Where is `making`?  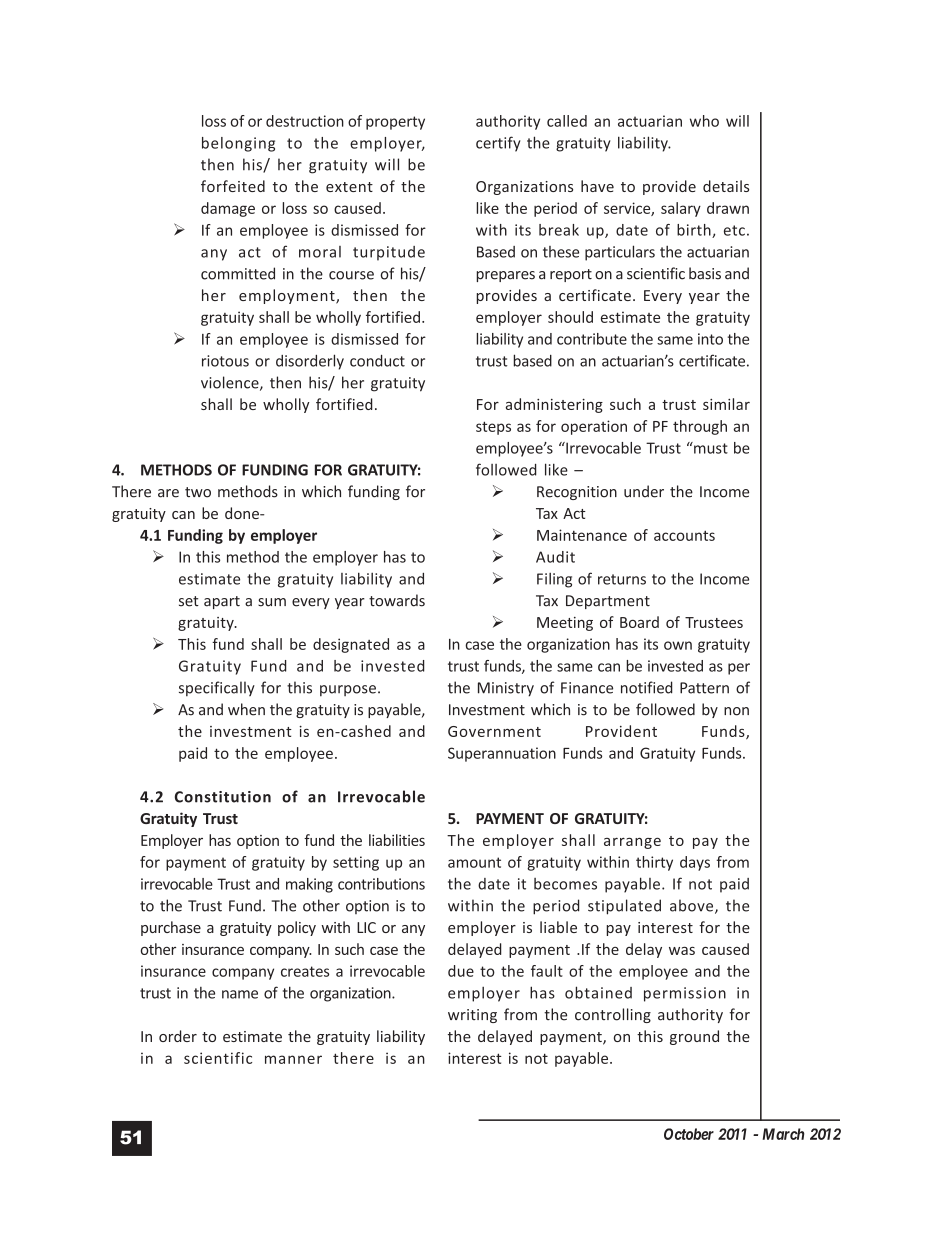 making is located at coordinates (309, 885).
